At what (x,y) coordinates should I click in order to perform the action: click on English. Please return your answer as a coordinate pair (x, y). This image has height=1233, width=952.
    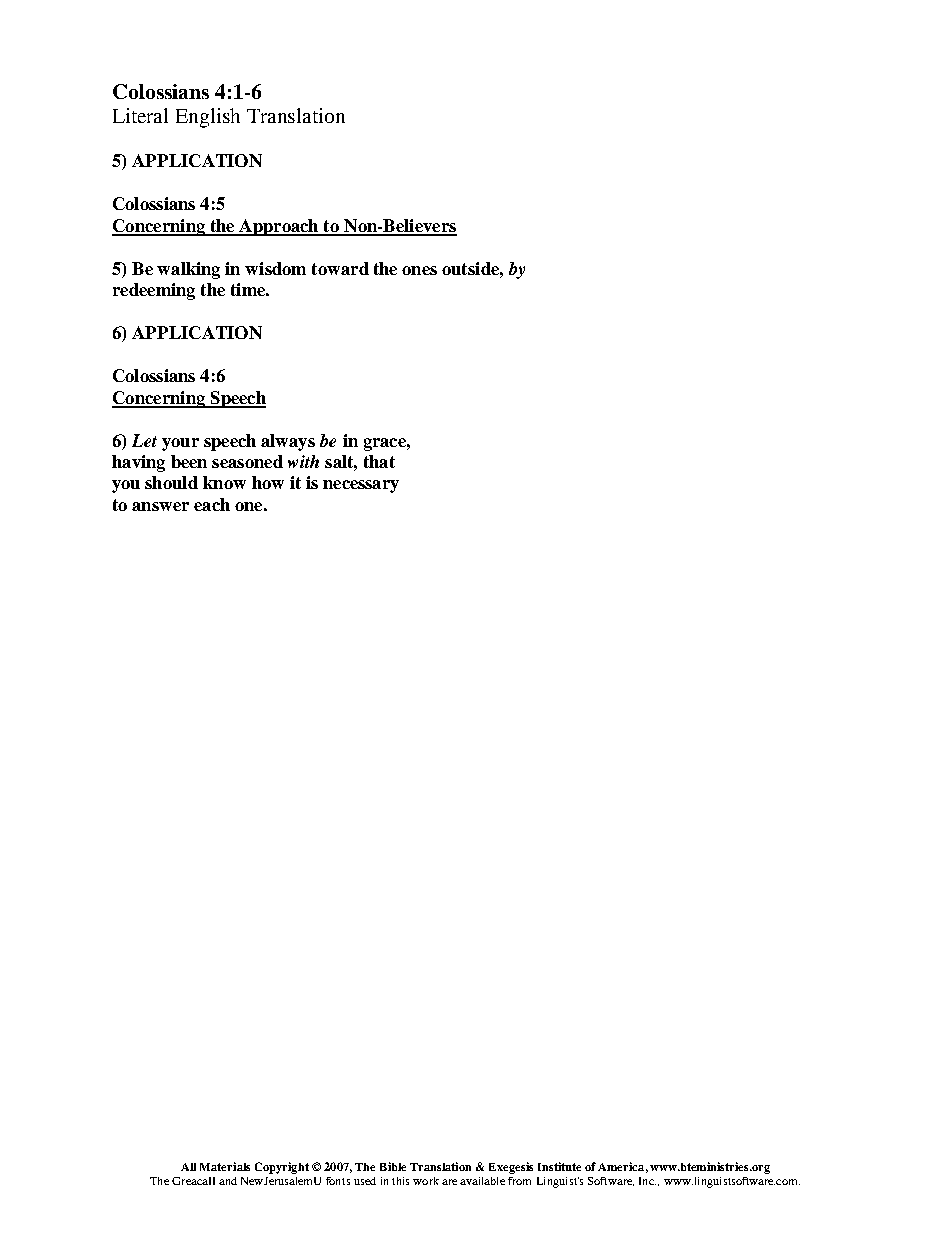
    Looking at the image, I should click on (208, 118).
